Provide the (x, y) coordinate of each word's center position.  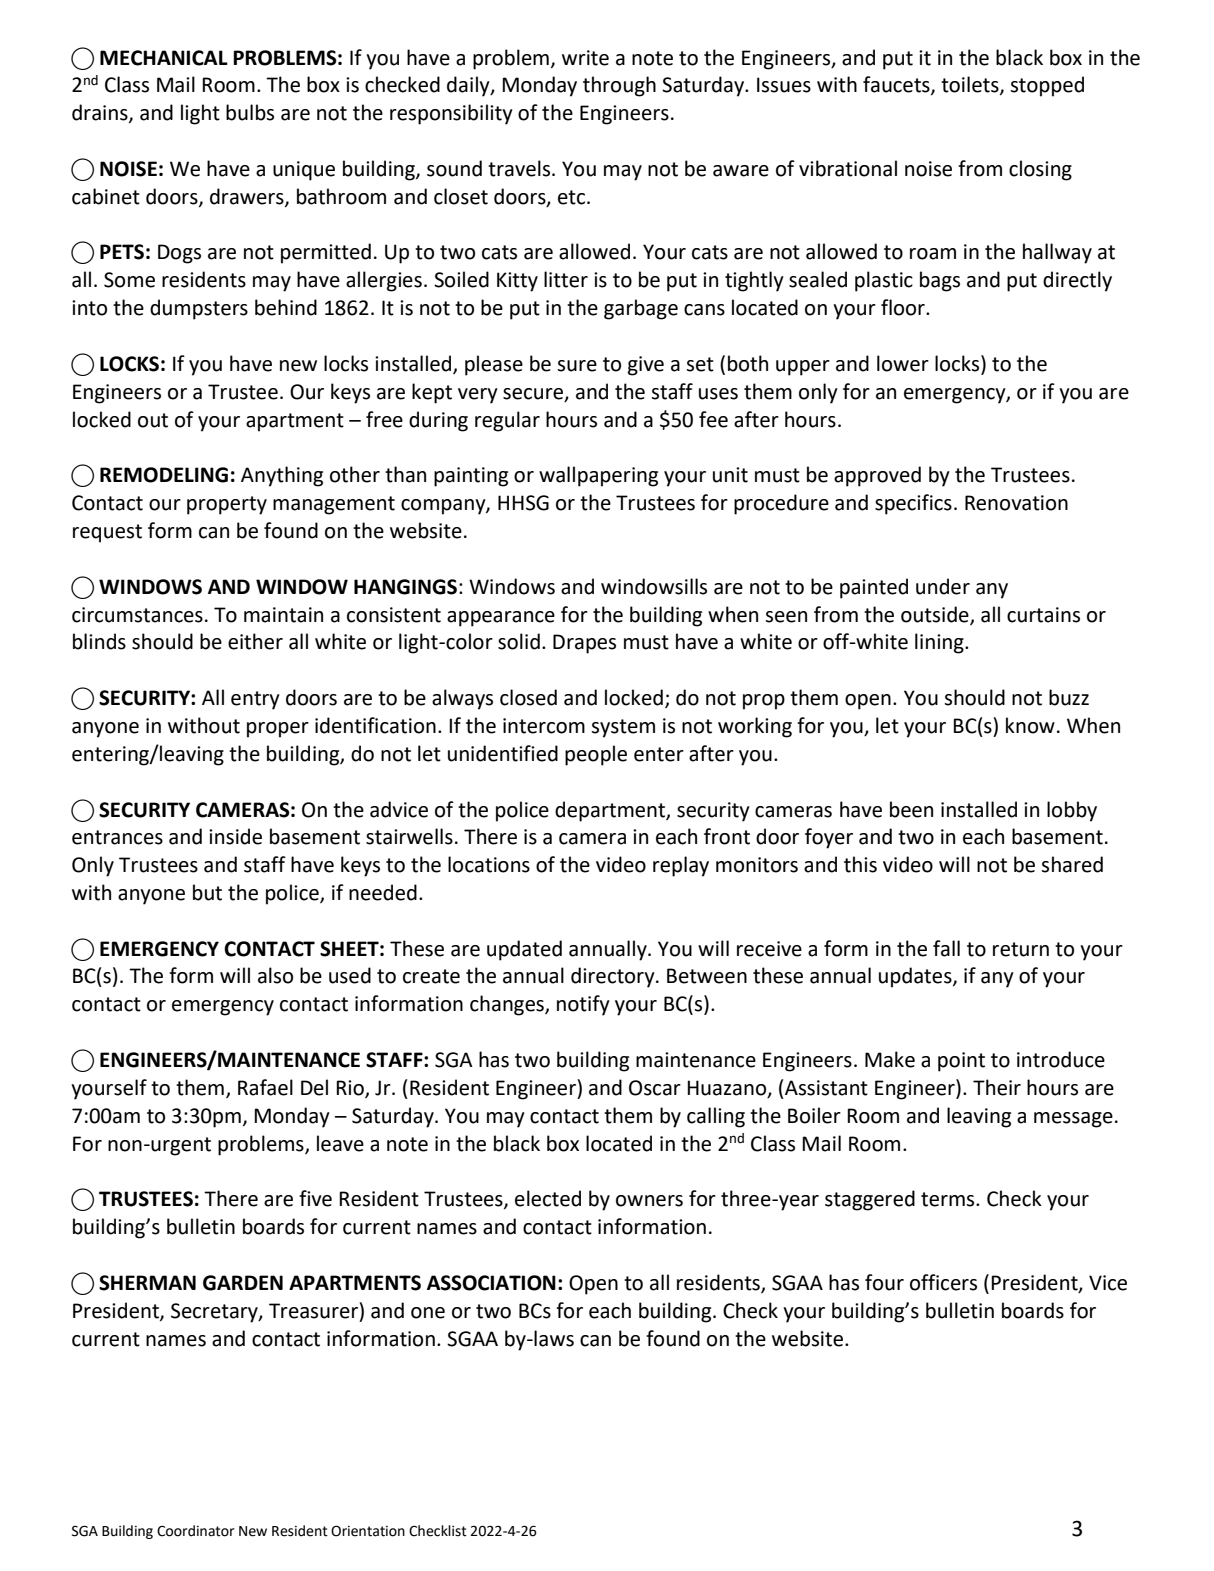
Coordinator (196, 1531)
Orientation (368, 1531)
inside (235, 836)
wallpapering (598, 476)
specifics (913, 504)
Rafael (265, 1087)
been (911, 809)
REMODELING (164, 475)
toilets (971, 85)
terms (949, 1199)
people (596, 755)
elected (548, 1198)
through (619, 86)
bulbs (250, 112)
